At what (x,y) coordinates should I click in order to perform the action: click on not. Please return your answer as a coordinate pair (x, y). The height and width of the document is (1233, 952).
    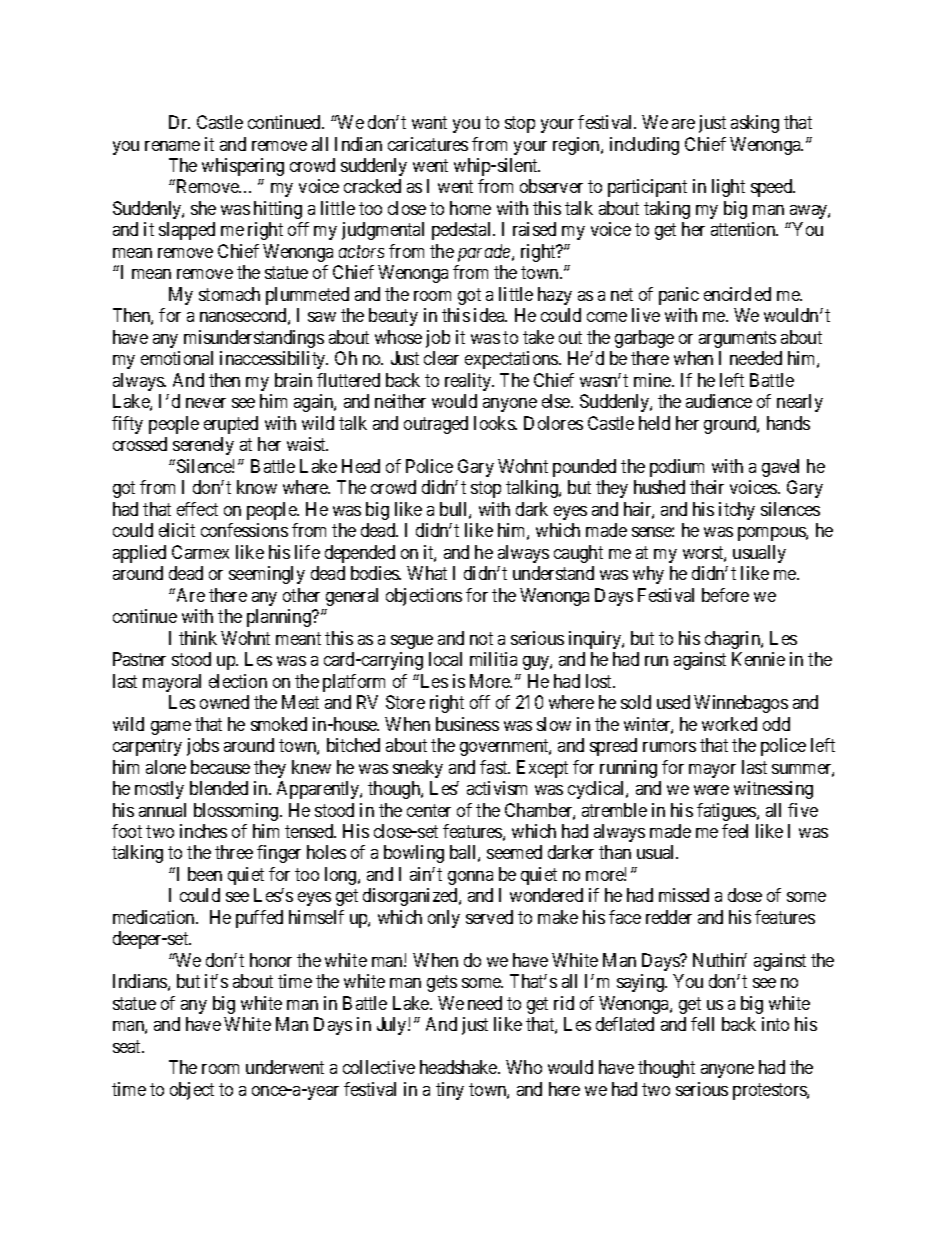
    Looking at the image, I should click on (481, 638).
